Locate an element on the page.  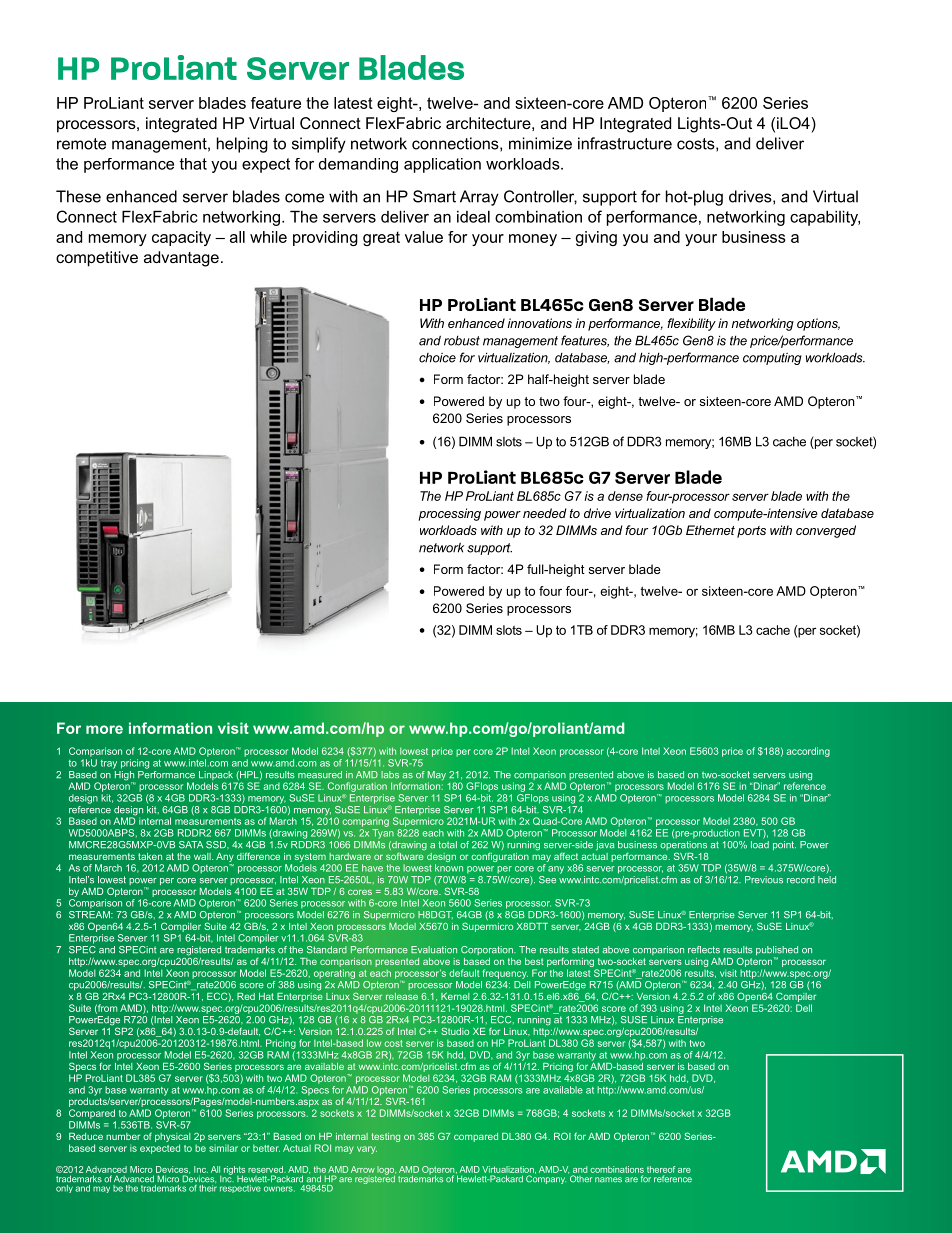
taken is located at coordinates (150, 856).
